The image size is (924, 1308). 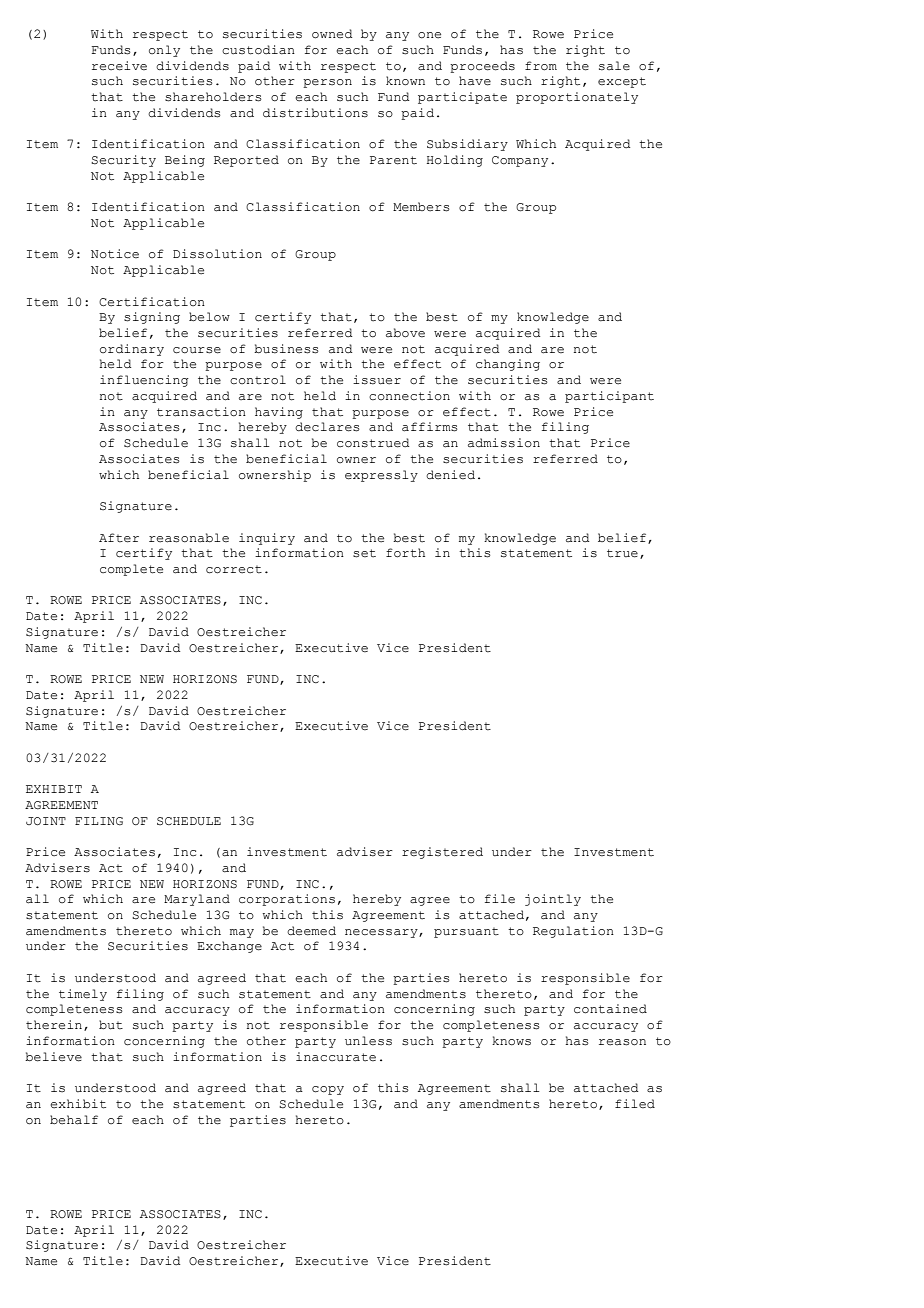 I want to click on from, so click(x=541, y=66).
